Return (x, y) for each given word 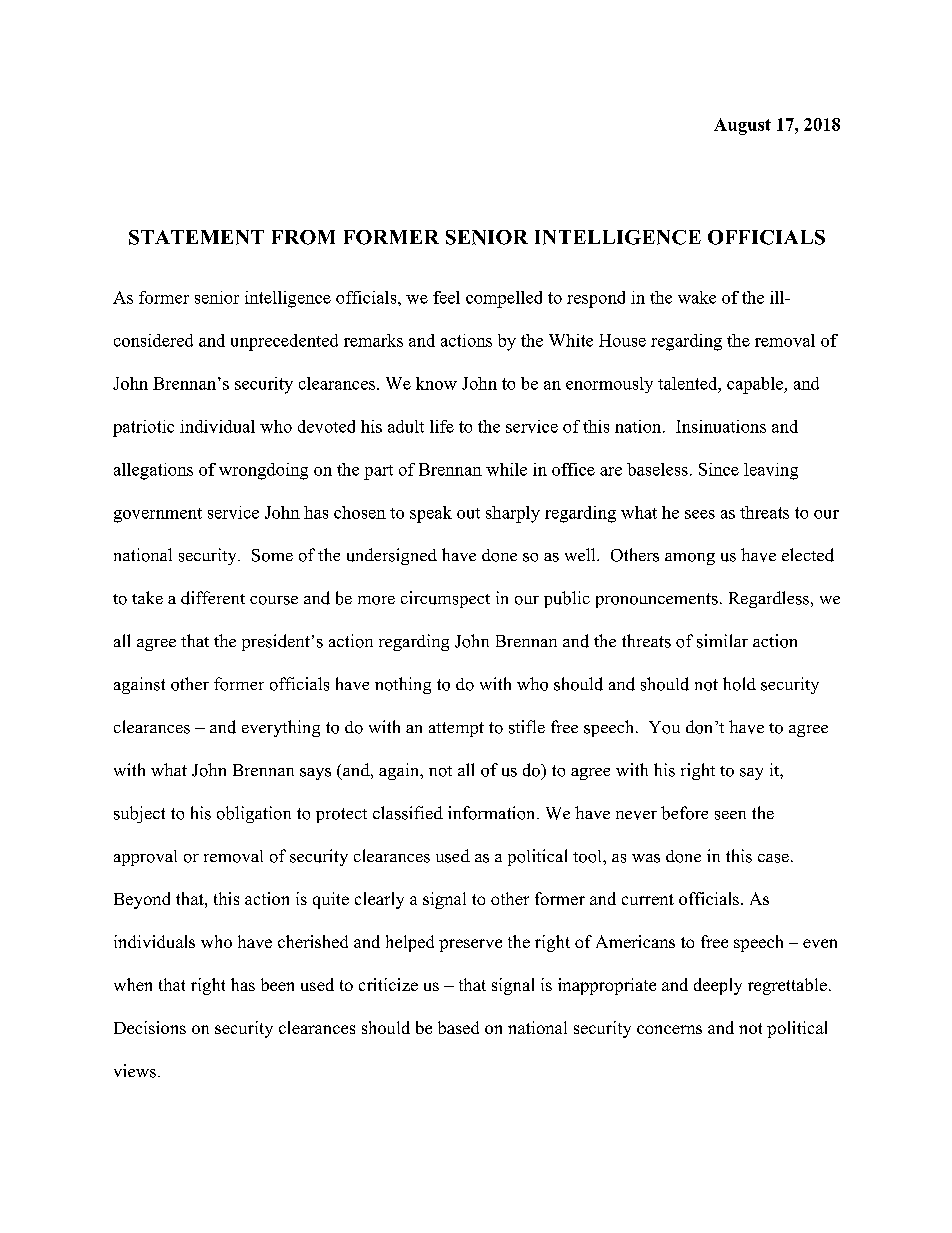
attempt (456, 729)
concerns (669, 1029)
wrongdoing (263, 471)
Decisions (150, 1027)
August (742, 126)
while (506, 469)
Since (719, 469)
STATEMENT (196, 237)
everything (281, 728)
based (458, 1027)
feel (446, 297)
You (664, 727)
